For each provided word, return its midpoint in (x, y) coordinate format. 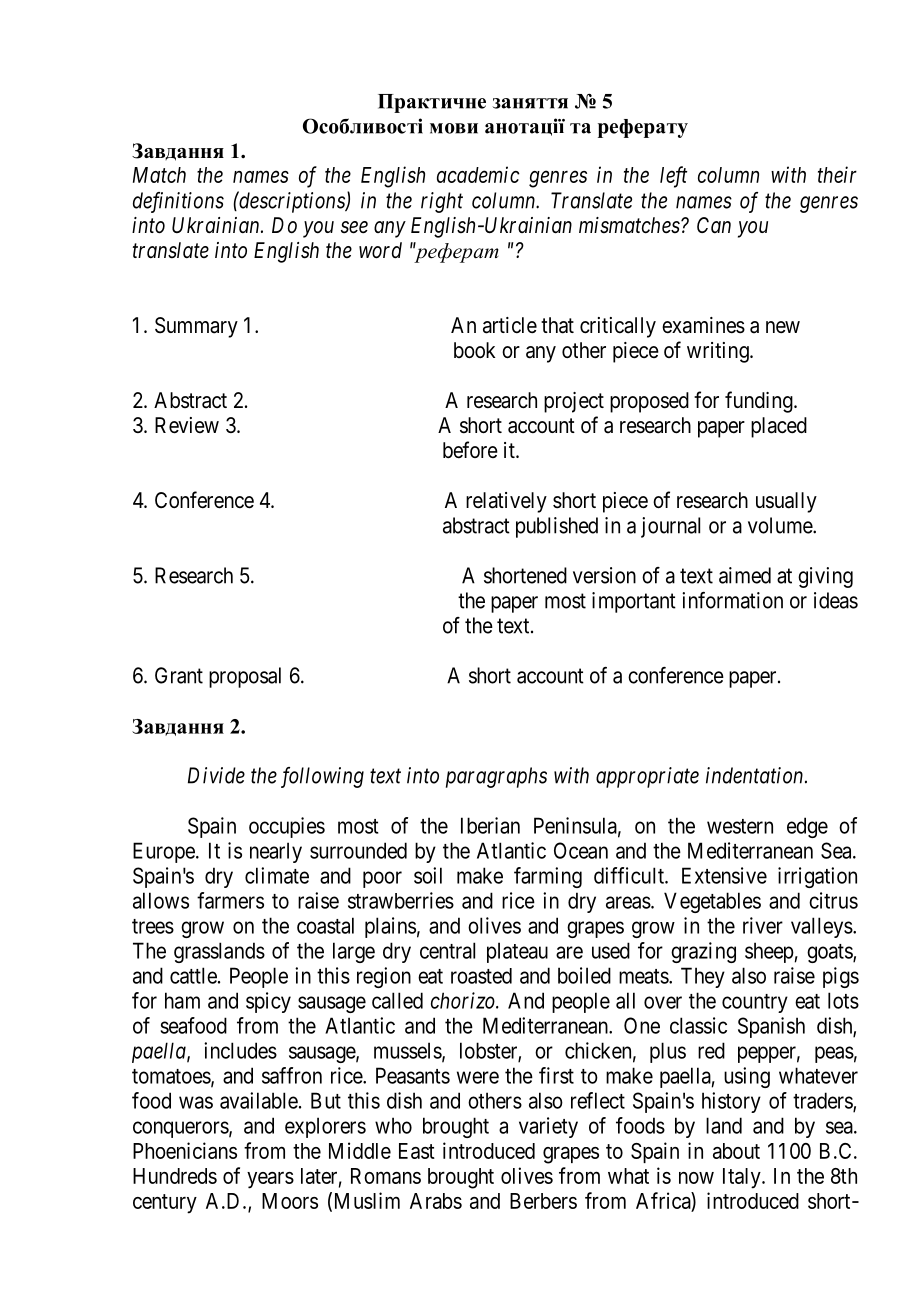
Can (714, 225)
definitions (178, 202)
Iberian (490, 825)
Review (187, 425)
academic (478, 174)
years (270, 1180)
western (740, 826)
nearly (276, 852)
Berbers (543, 1201)
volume (781, 525)
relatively (506, 502)
